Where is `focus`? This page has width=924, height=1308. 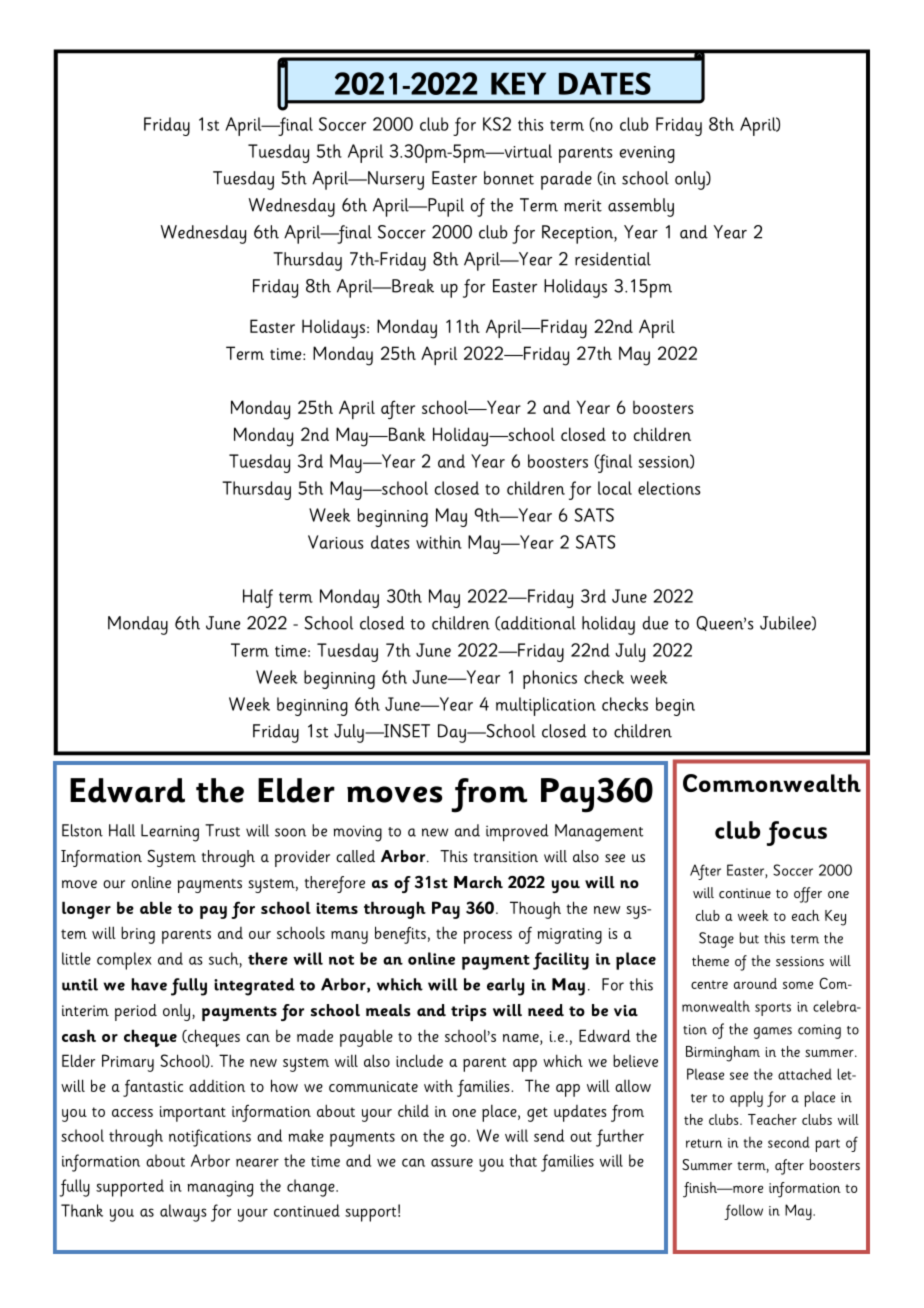 focus is located at coordinates (797, 833).
